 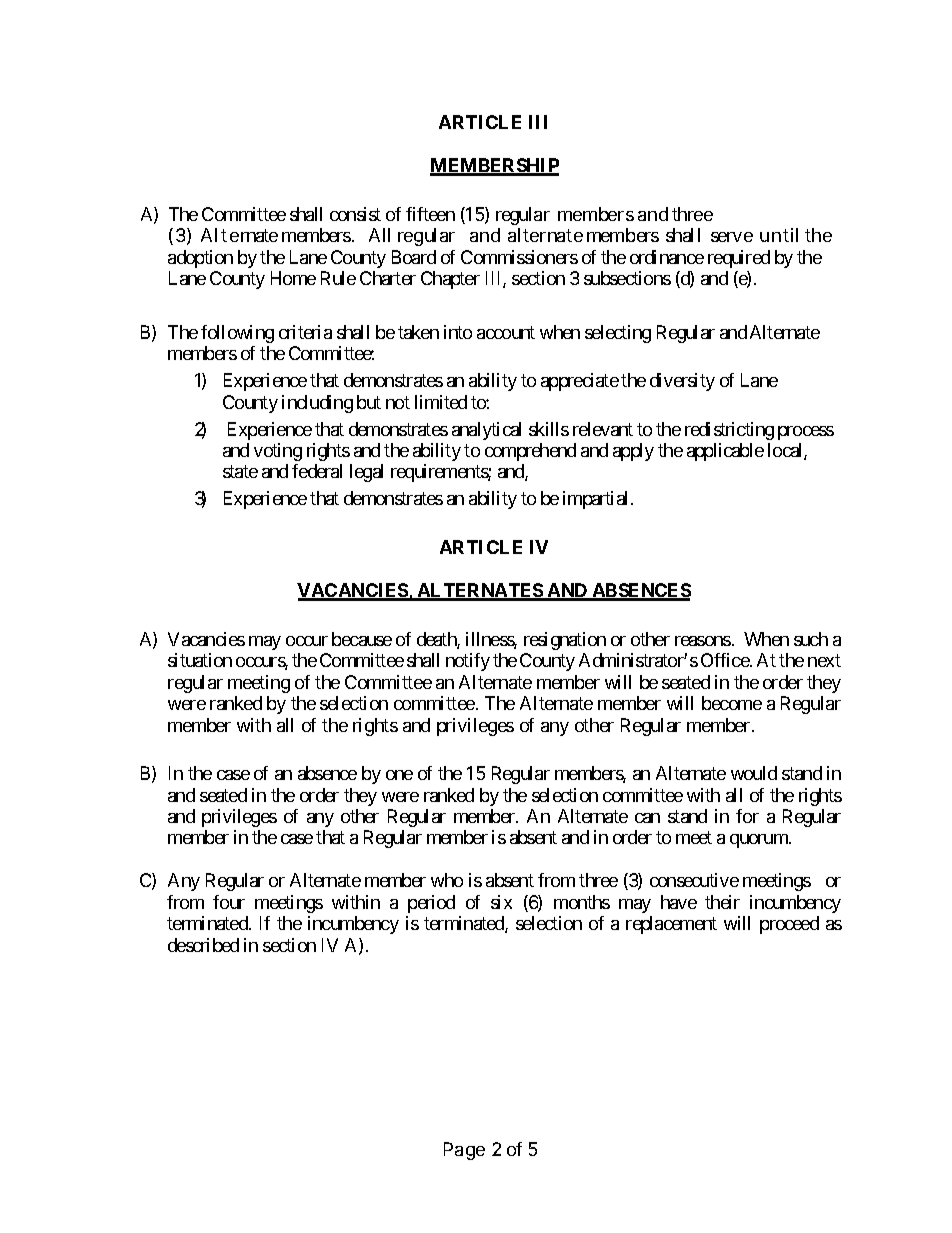 What do you see at coordinates (362, 639) in the image?
I see `because` at bounding box center [362, 639].
